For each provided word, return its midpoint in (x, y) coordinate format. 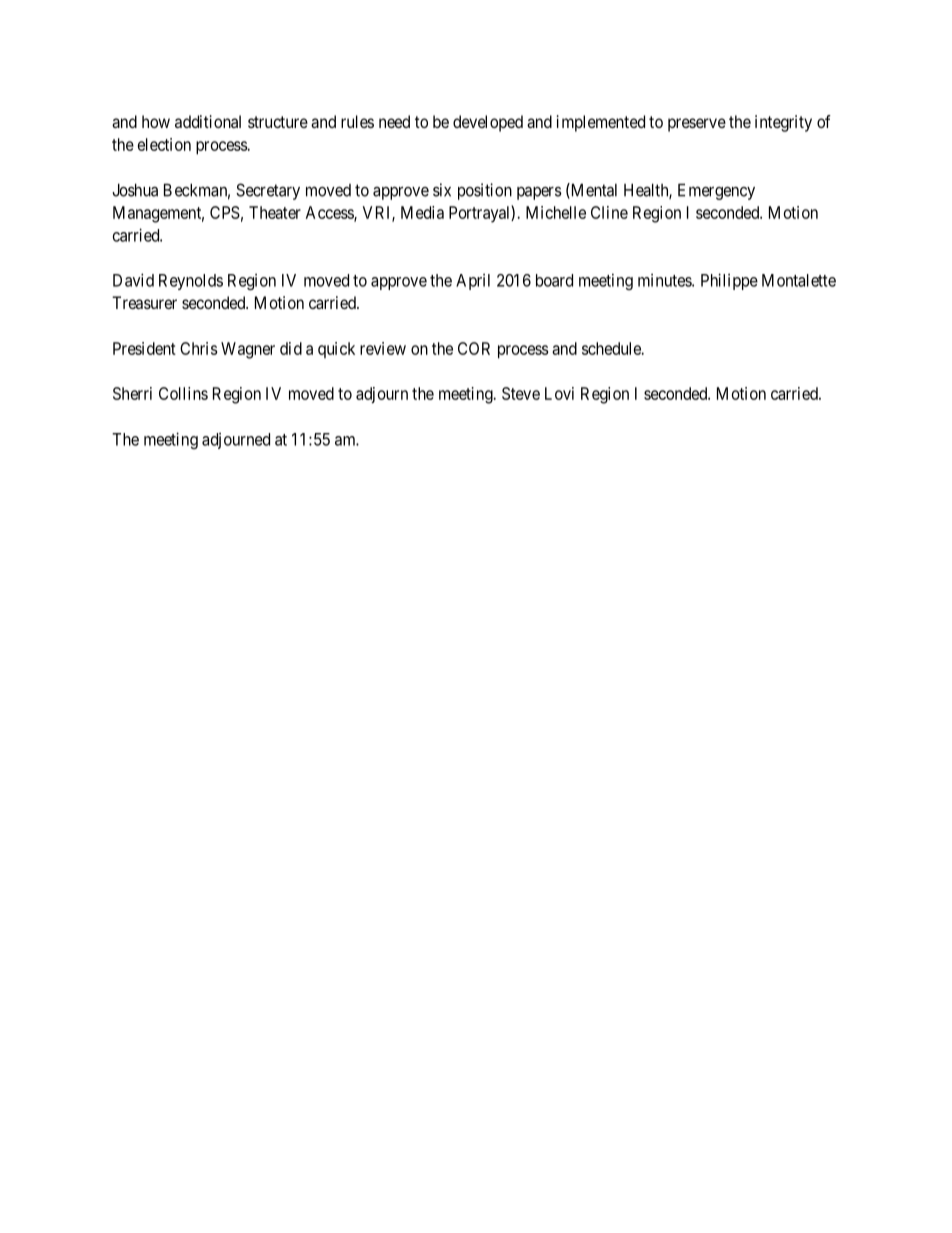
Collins (183, 393)
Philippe (729, 281)
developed (488, 123)
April (473, 282)
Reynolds (191, 282)
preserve (697, 125)
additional (208, 121)
